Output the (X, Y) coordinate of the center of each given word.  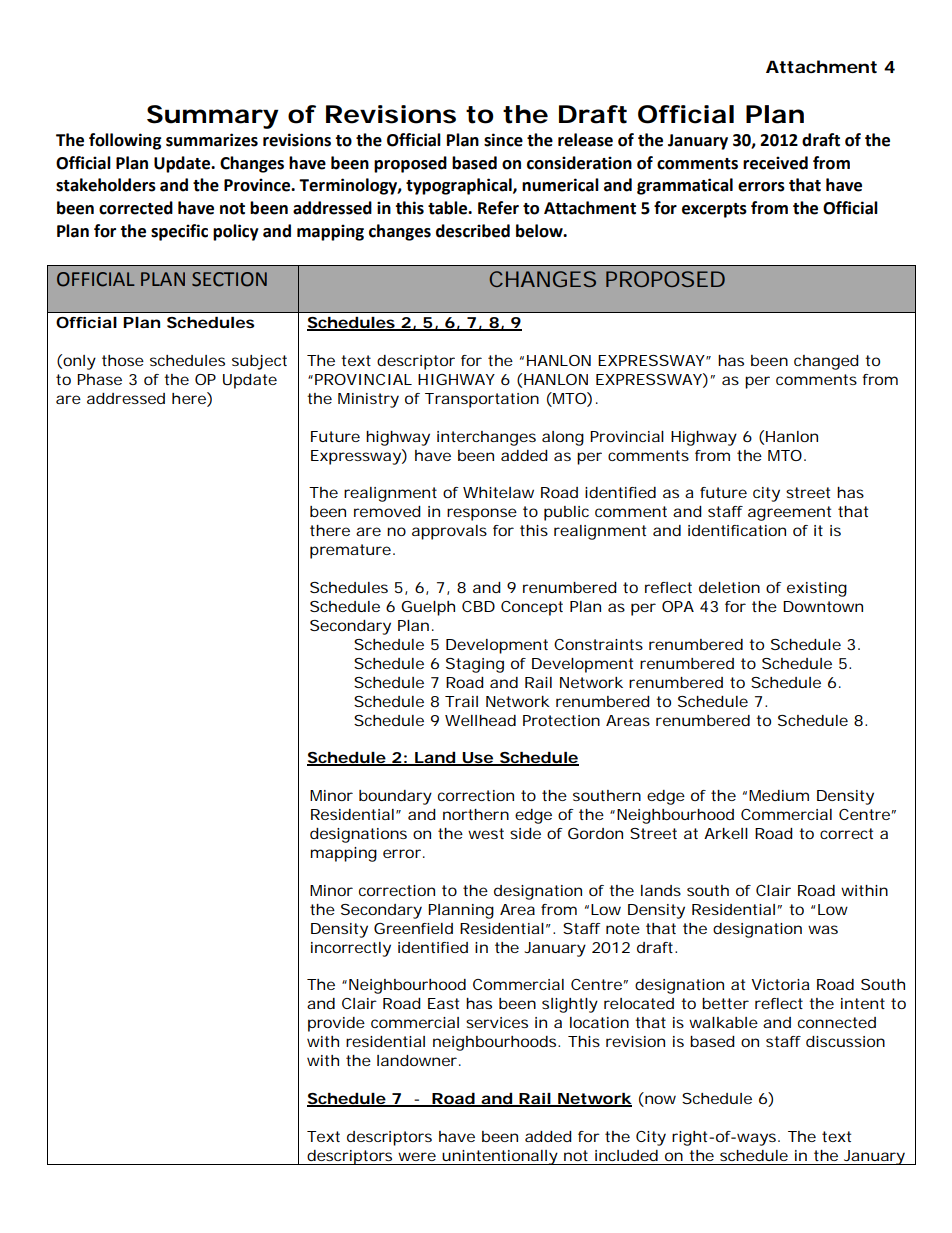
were (417, 1156)
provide (336, 1024)
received (775, 163)
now (659, 1101)
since (503, 140)
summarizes (212, 140)
